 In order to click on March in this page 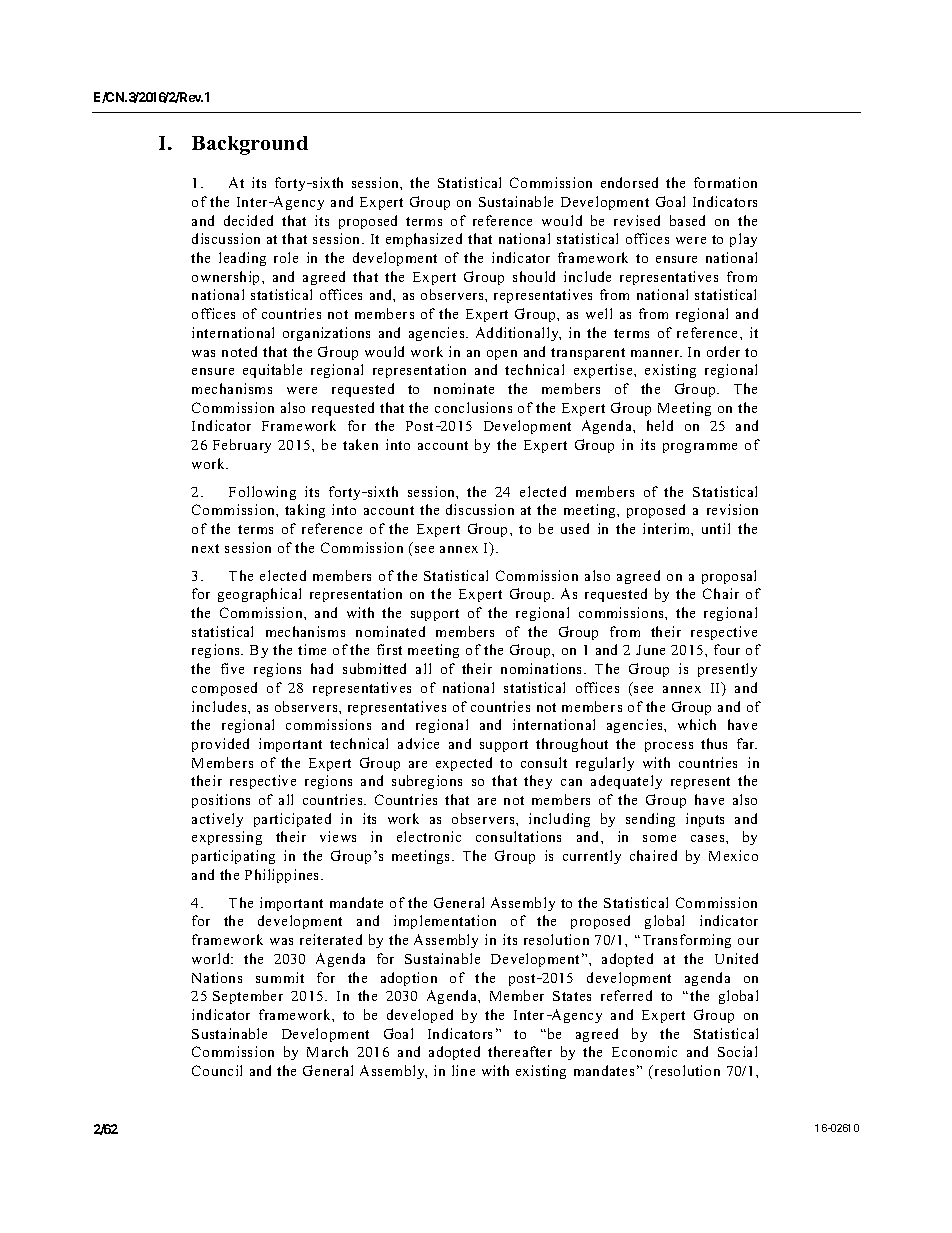, I will do `click(327, 1051)`.
